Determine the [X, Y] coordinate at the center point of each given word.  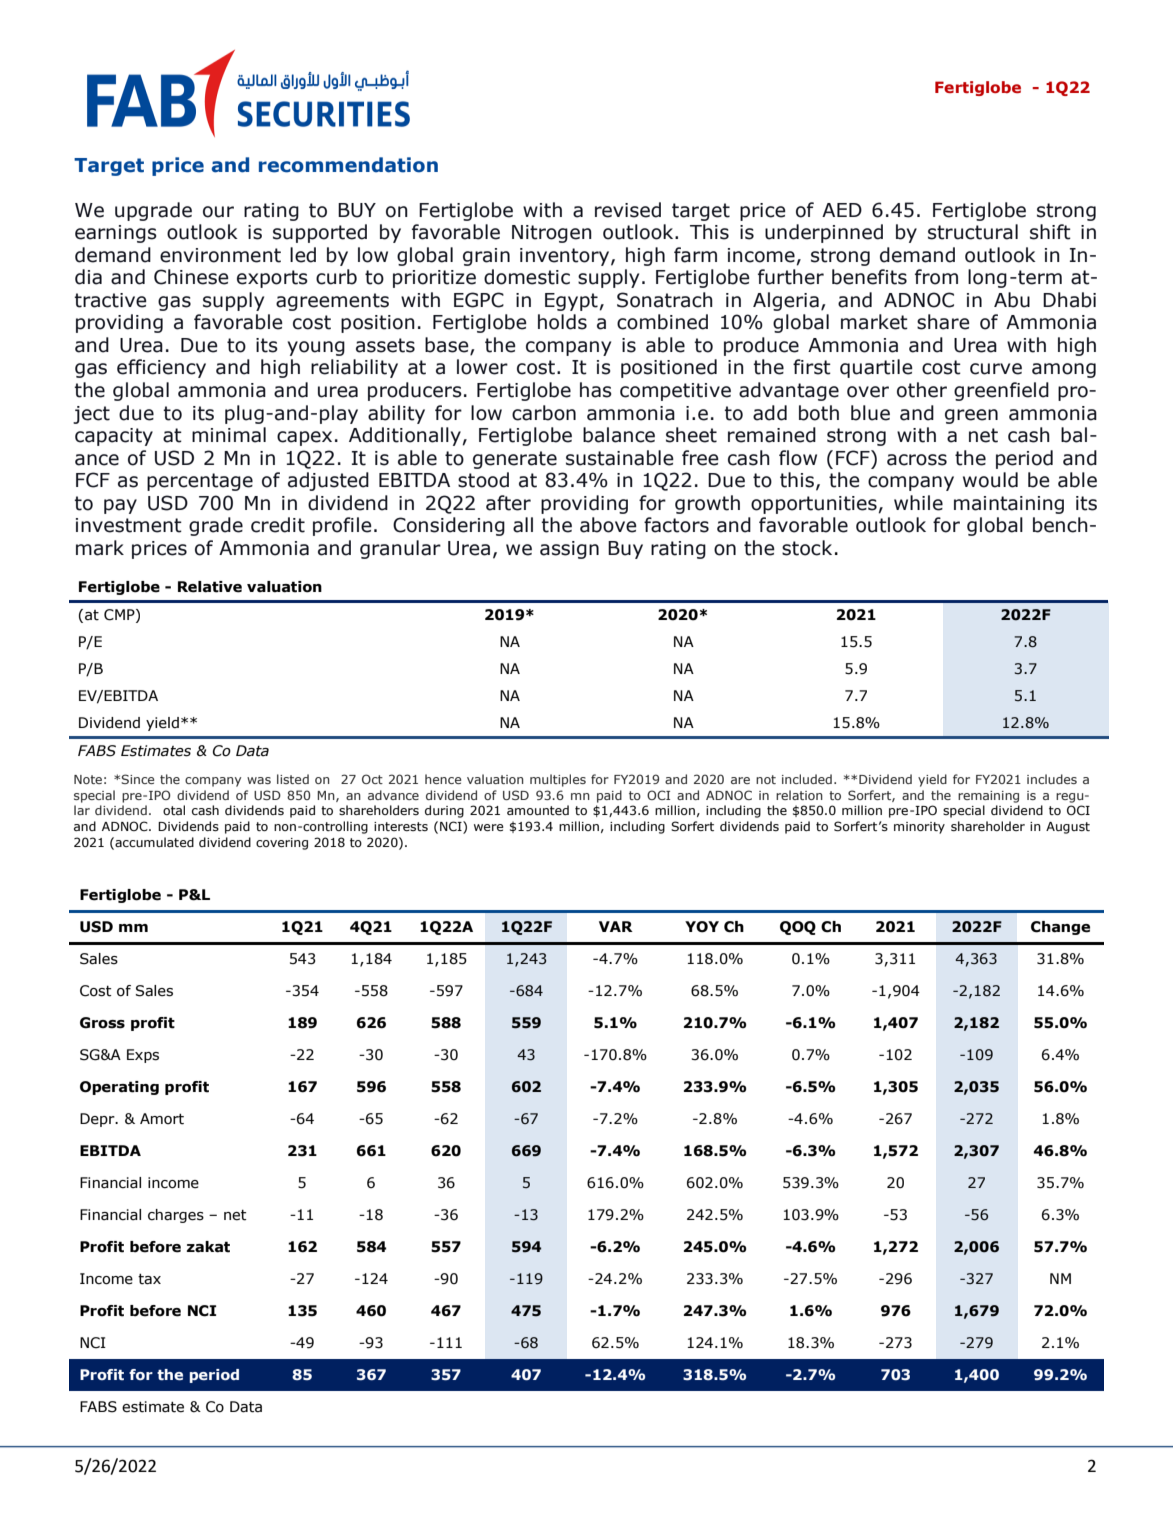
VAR [616, 926]
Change [1060, 928]
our [218, 212]
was [259, 780]
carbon [544, 413]
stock [807, 548]
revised [628, 210]
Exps [143, 1056]
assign [569, 550]
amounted [538, 810]
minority [919, 828]
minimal [229, 435]
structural [973, 232]
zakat [208, 1247]
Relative [210, 587]
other [922, 390]
